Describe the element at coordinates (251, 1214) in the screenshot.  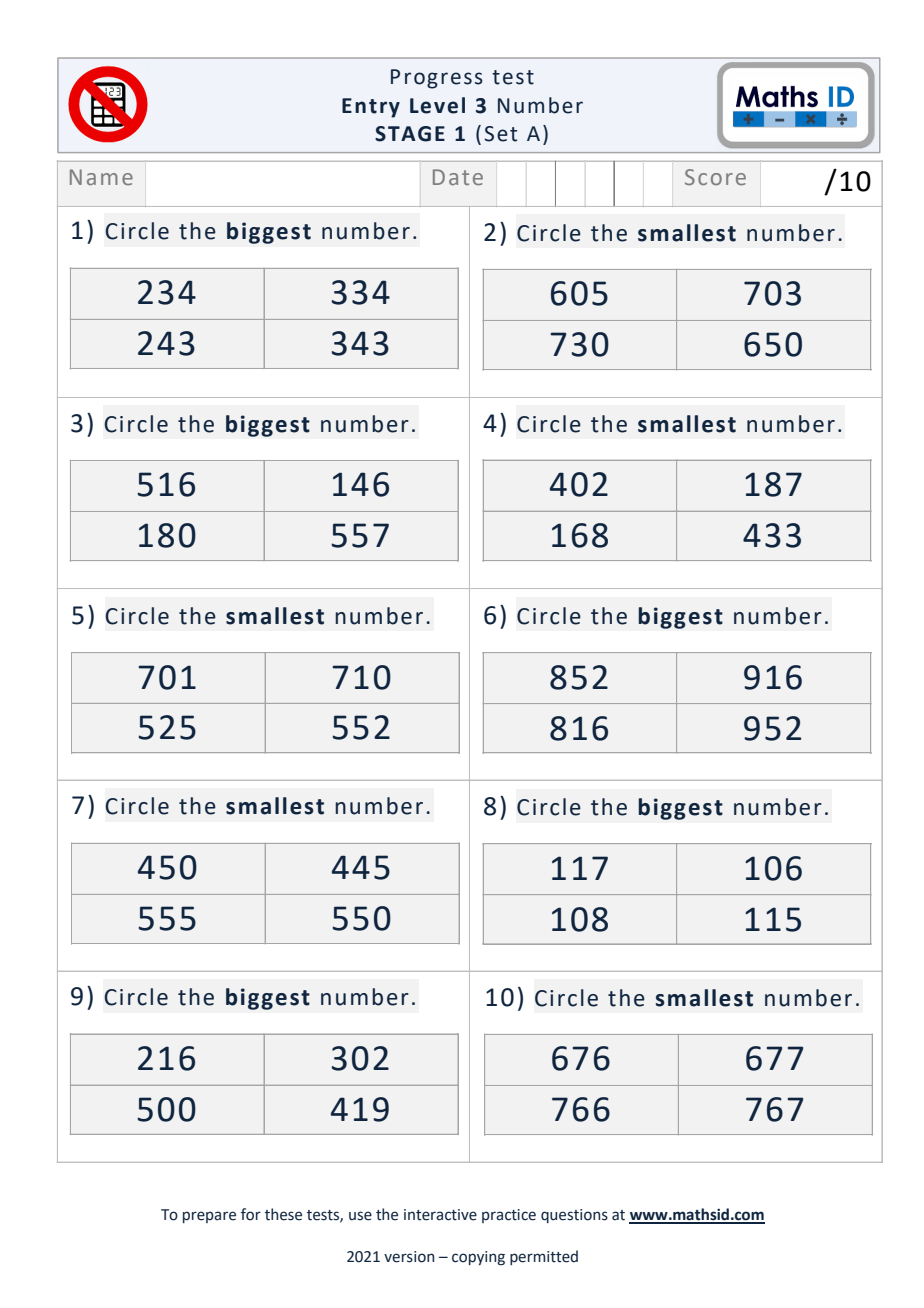
I see `for` at that location.
